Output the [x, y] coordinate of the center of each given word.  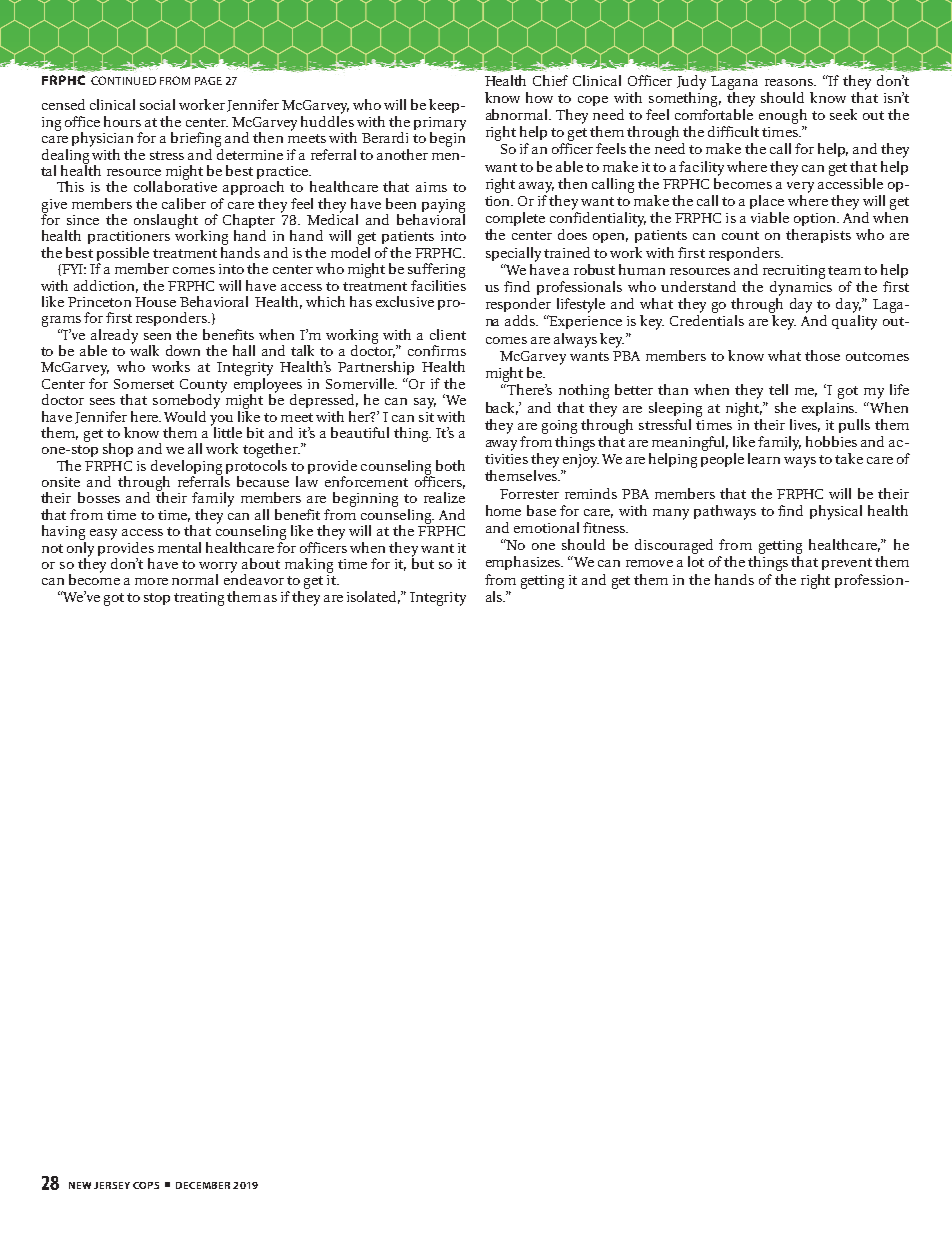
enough [783, 116]
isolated [373, 597]
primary [440, 125]
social [157, 104]
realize [444, 497]
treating [199, 599]
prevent [847, 564]
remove [649, 563]
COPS [146, 1185]
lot [696, 561]
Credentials [707, 320]
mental [179, 547]
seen [157, 336]
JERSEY [112, 1185]
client [448, 334]
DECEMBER [203, 1185]
